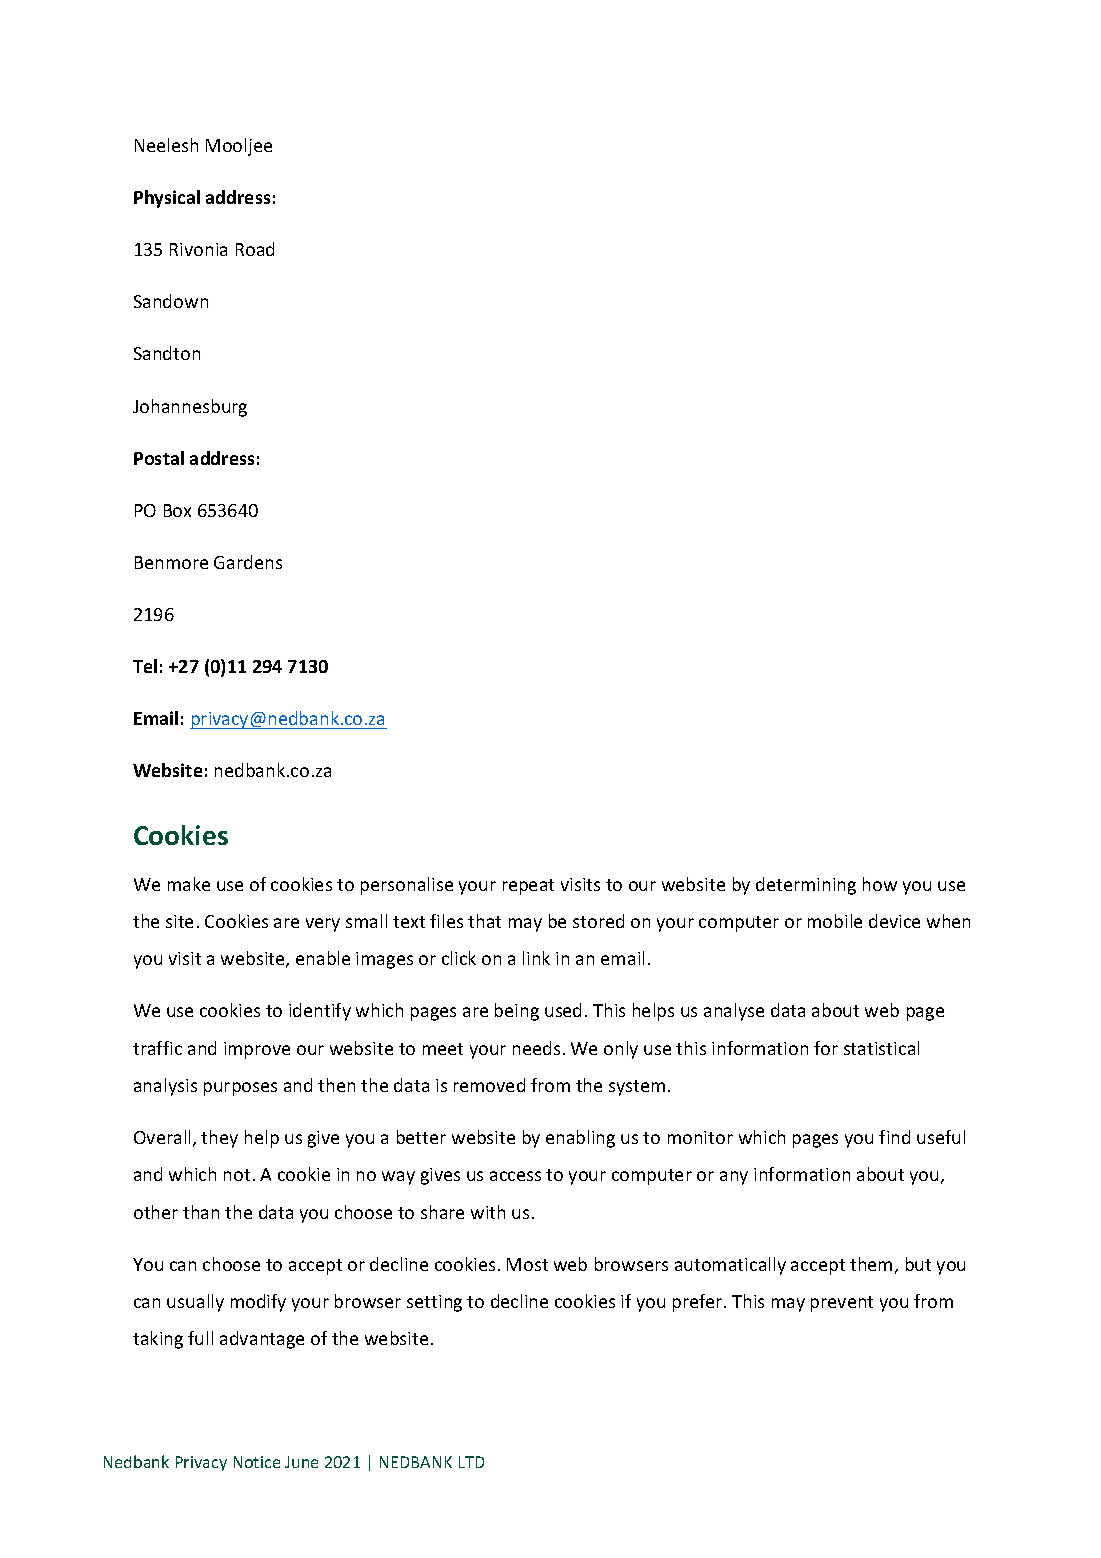  I want to click on they, so click(219, 1139).
